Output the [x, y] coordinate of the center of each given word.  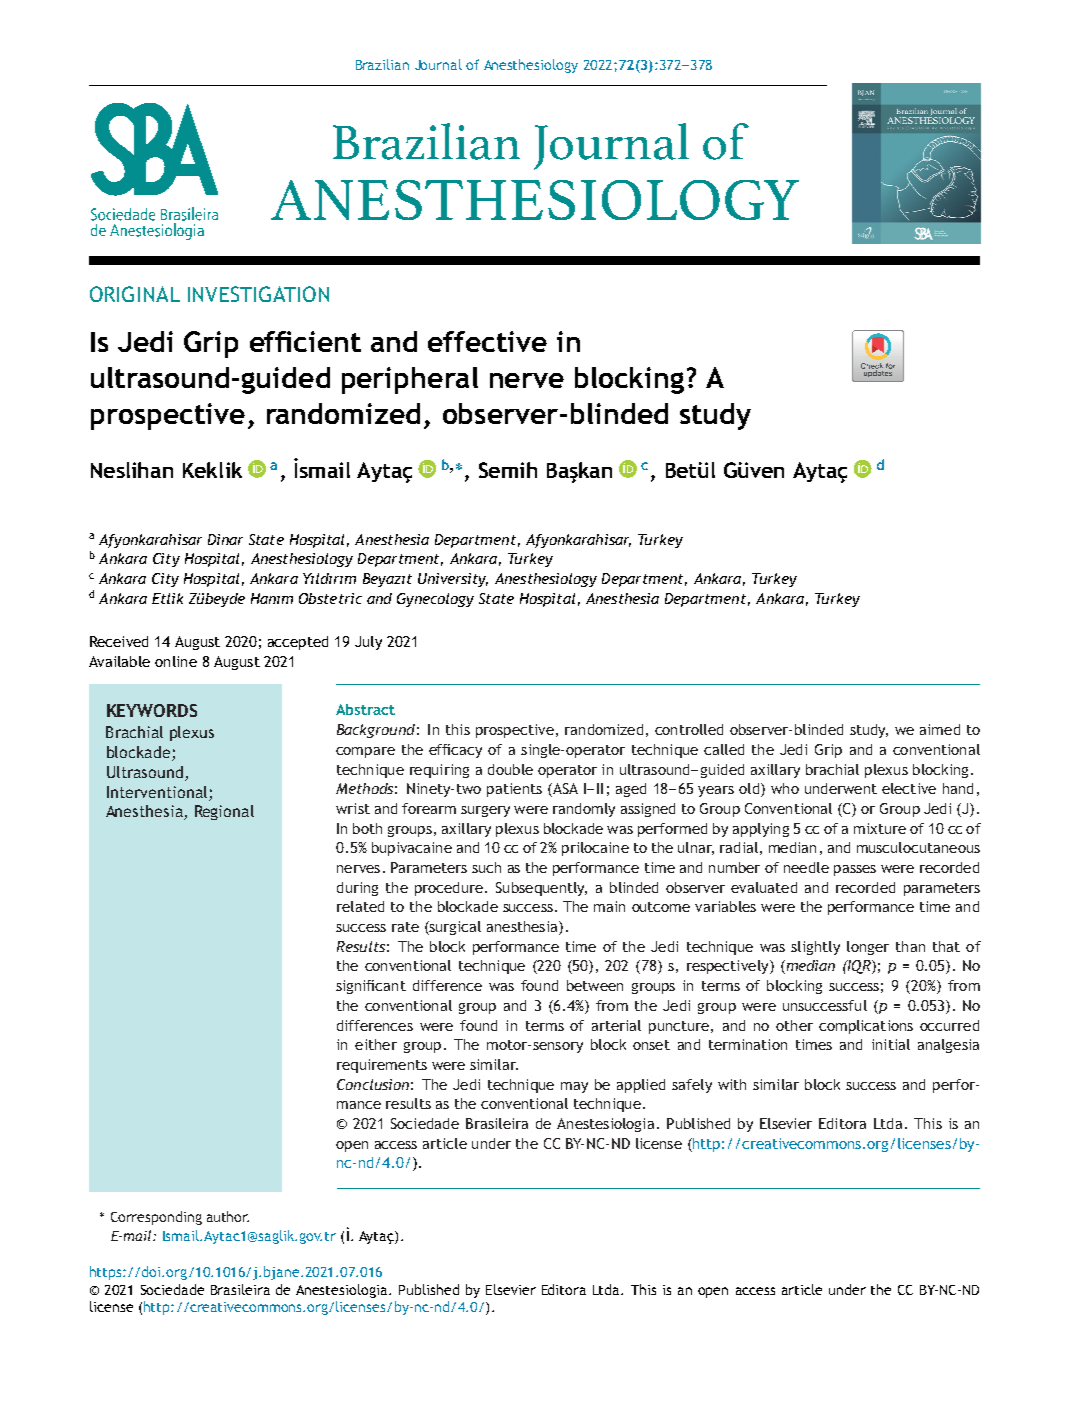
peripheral [410, 380]
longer [868, 948]
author [228, 1216]
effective [487, 341]
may [574, 1087]
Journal [438, 64]
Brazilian [382, 64]
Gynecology [435, 600]
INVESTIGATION [258, 294]
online [176, 661]
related [360, 906]
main [609, 906]
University [453, 580]
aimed [940, 729]
